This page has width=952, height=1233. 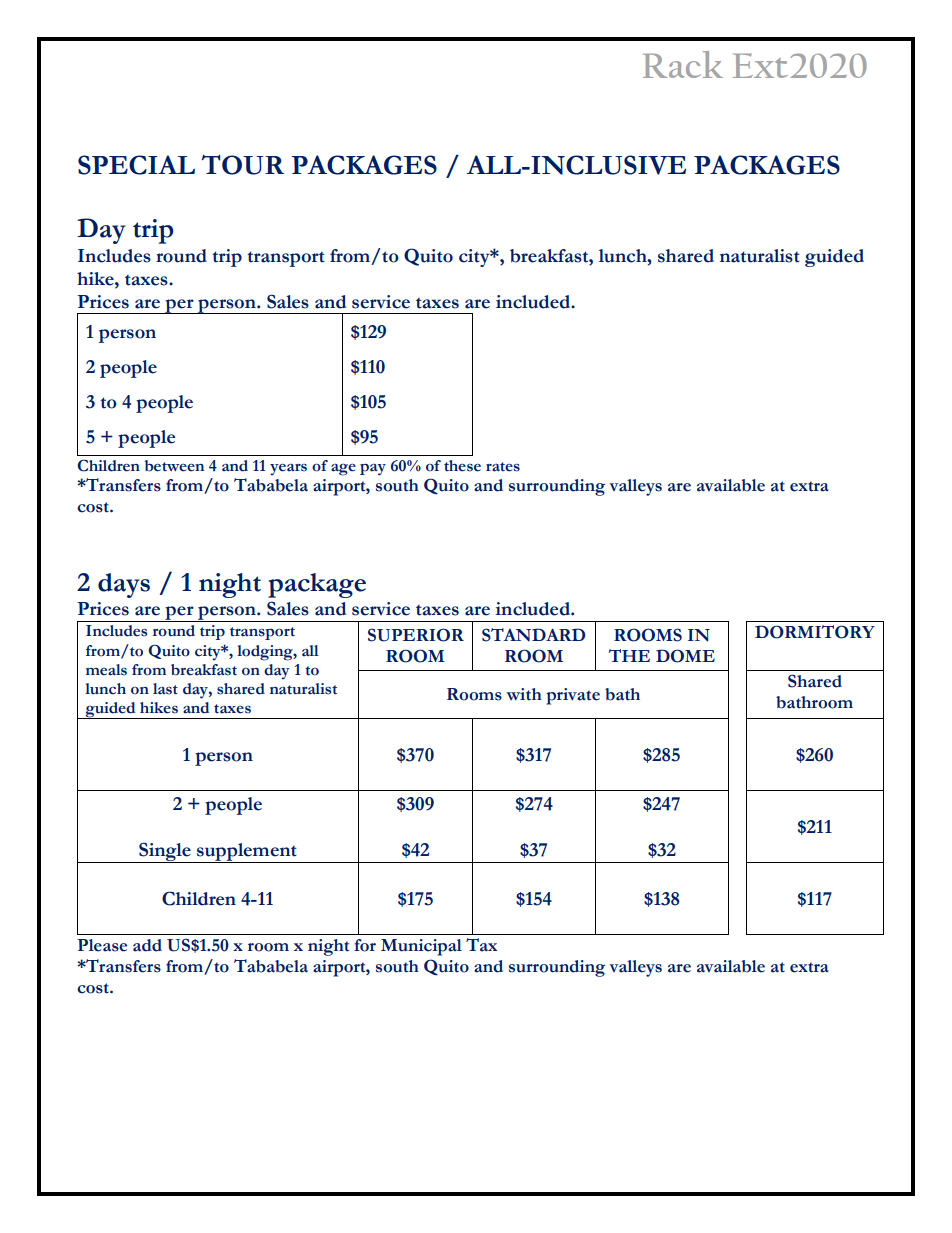 I want to click on between, so click(x=174, y=466).
